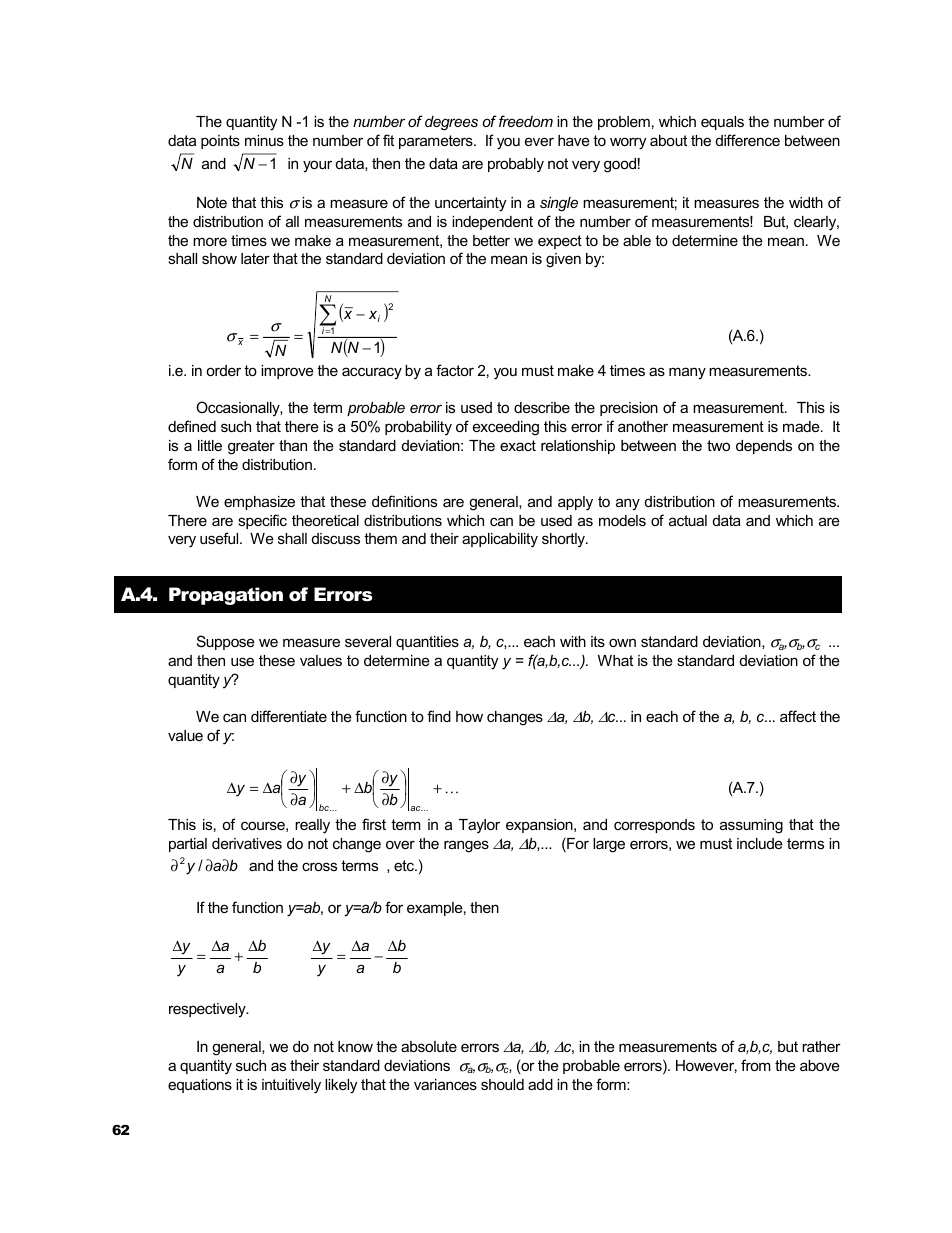 This image has width=952, height=1233. Describe the element at coordinates (500, 540) in the image. I see `applicability` at that location.
